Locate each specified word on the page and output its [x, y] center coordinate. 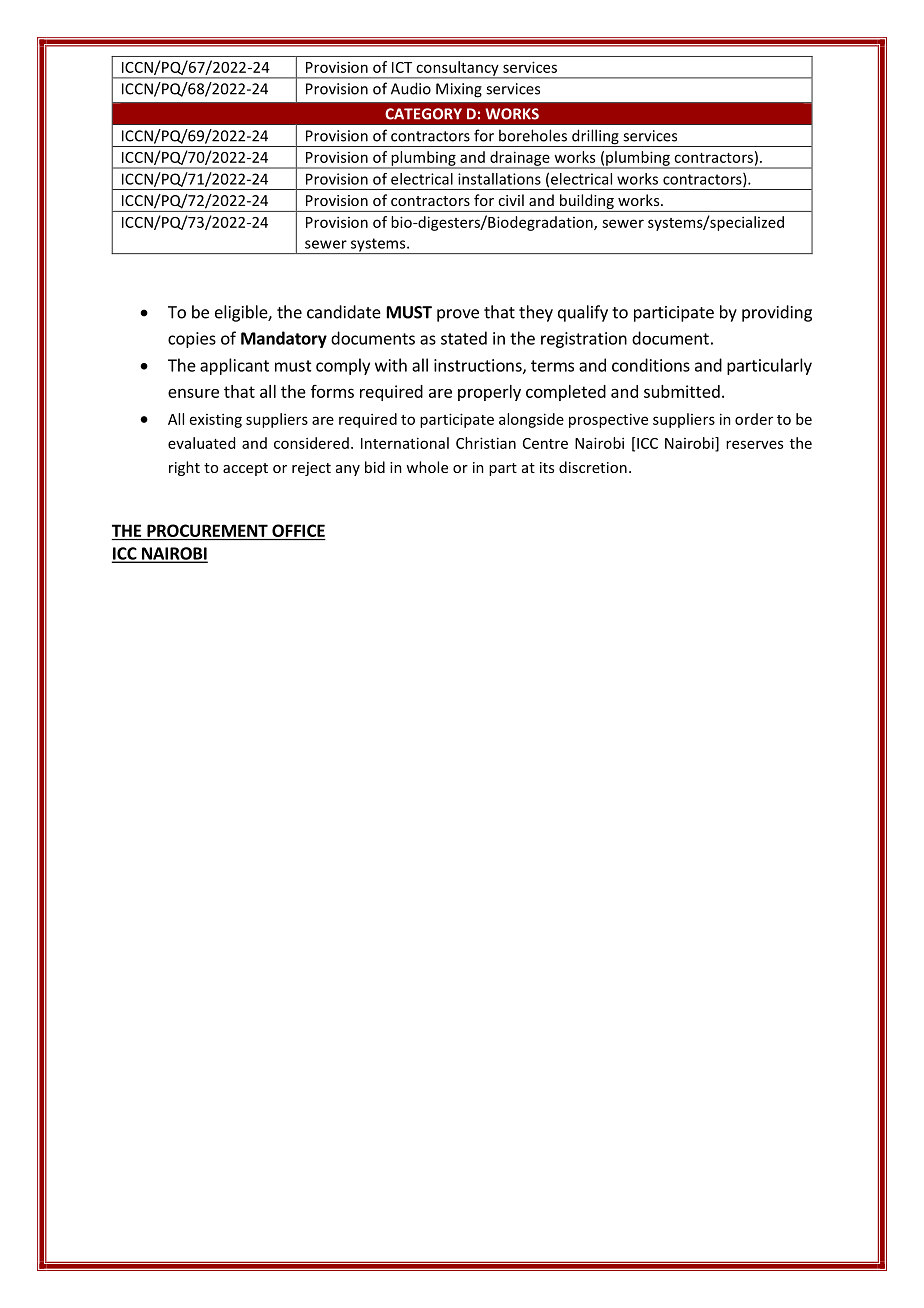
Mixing [459, 90]
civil [511, 200]
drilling [595, 138]
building [586, 203]
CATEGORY [423, 114]
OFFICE [298, 530]
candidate [344, 312]
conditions [651, 365]
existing [216, 420]
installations [499, 179]
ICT [402, 67]
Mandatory [284, 339]
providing [777, 313]
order [754, 419]
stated [464, 338]
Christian [486, 443]
